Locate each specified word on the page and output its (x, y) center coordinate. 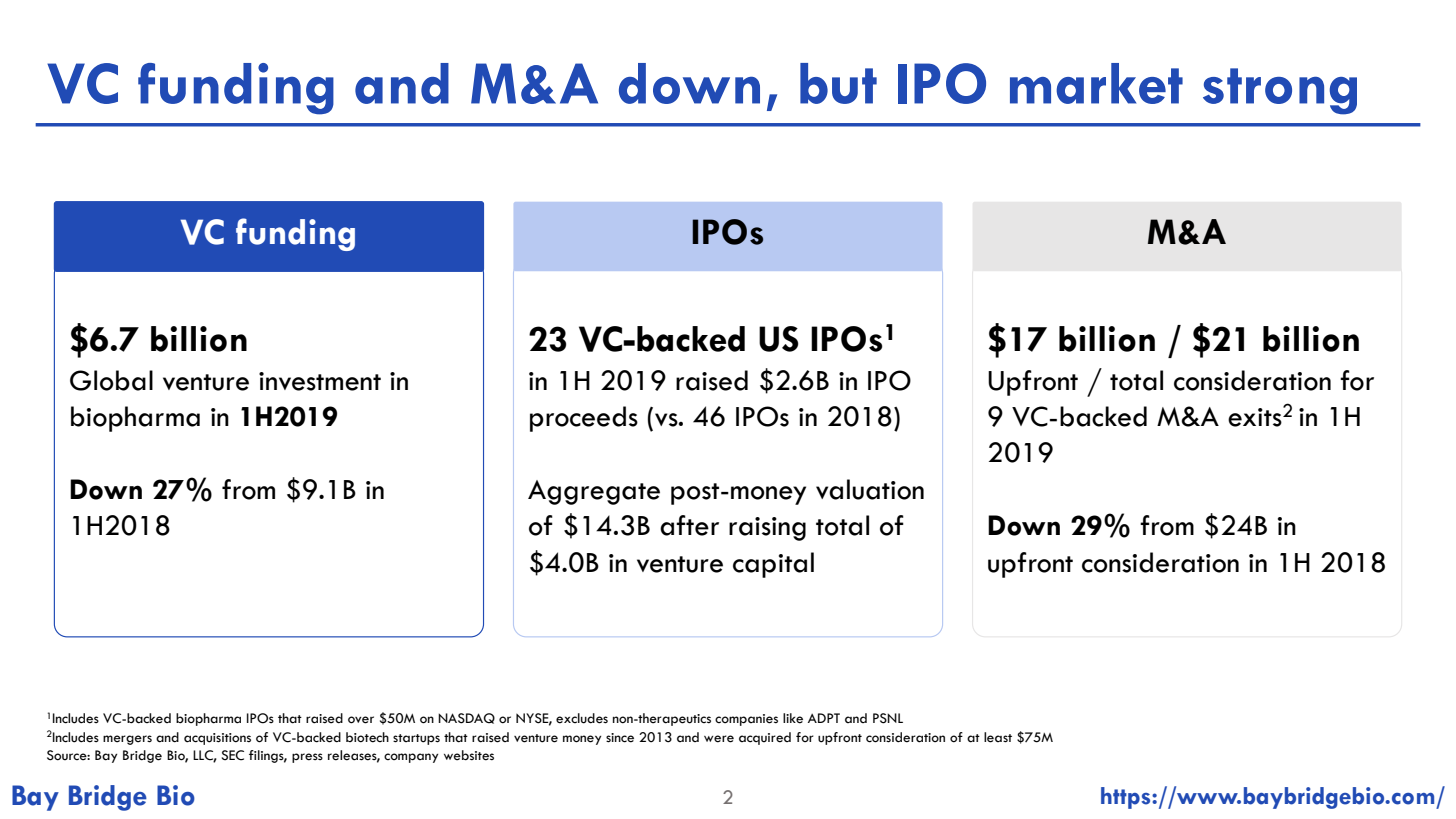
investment (320, 381)
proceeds (584, 419)
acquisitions (217, 739)
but (838, 83)
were (719, 739)
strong (1280, 91)
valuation (870, 489)
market (1096, 83)
